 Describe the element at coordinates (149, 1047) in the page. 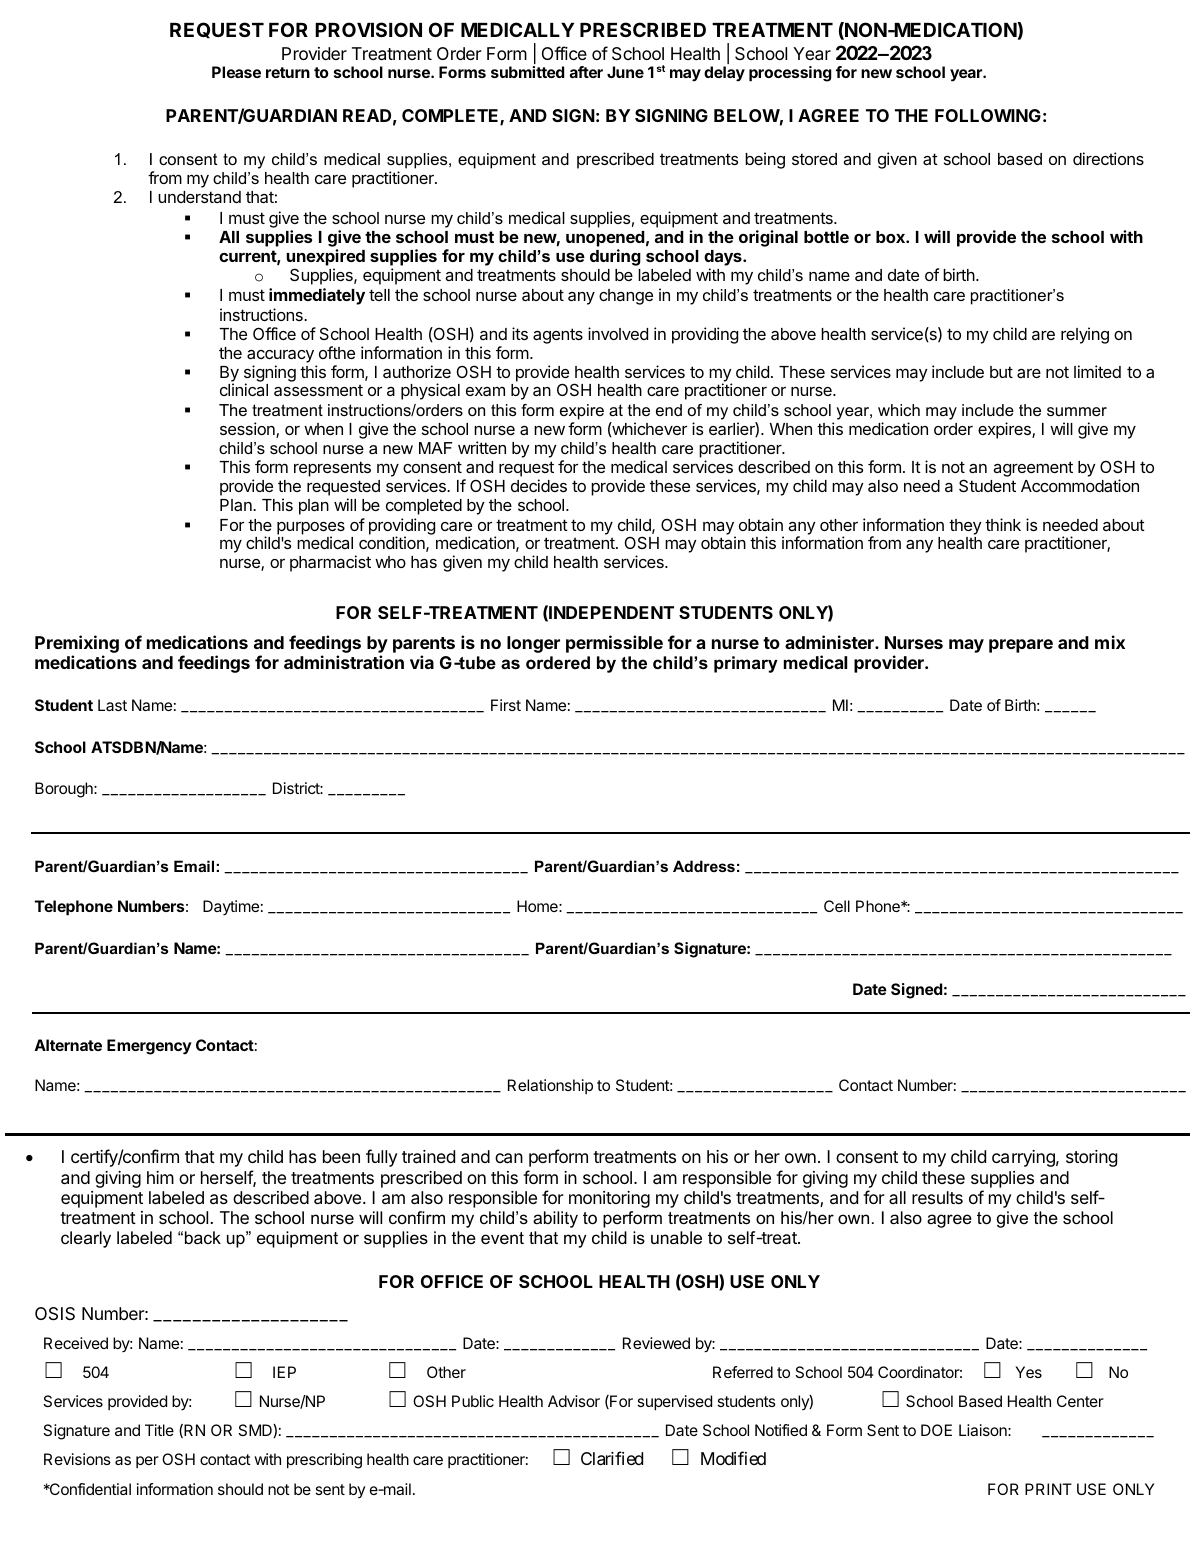

I see `Emergency` at that location.
